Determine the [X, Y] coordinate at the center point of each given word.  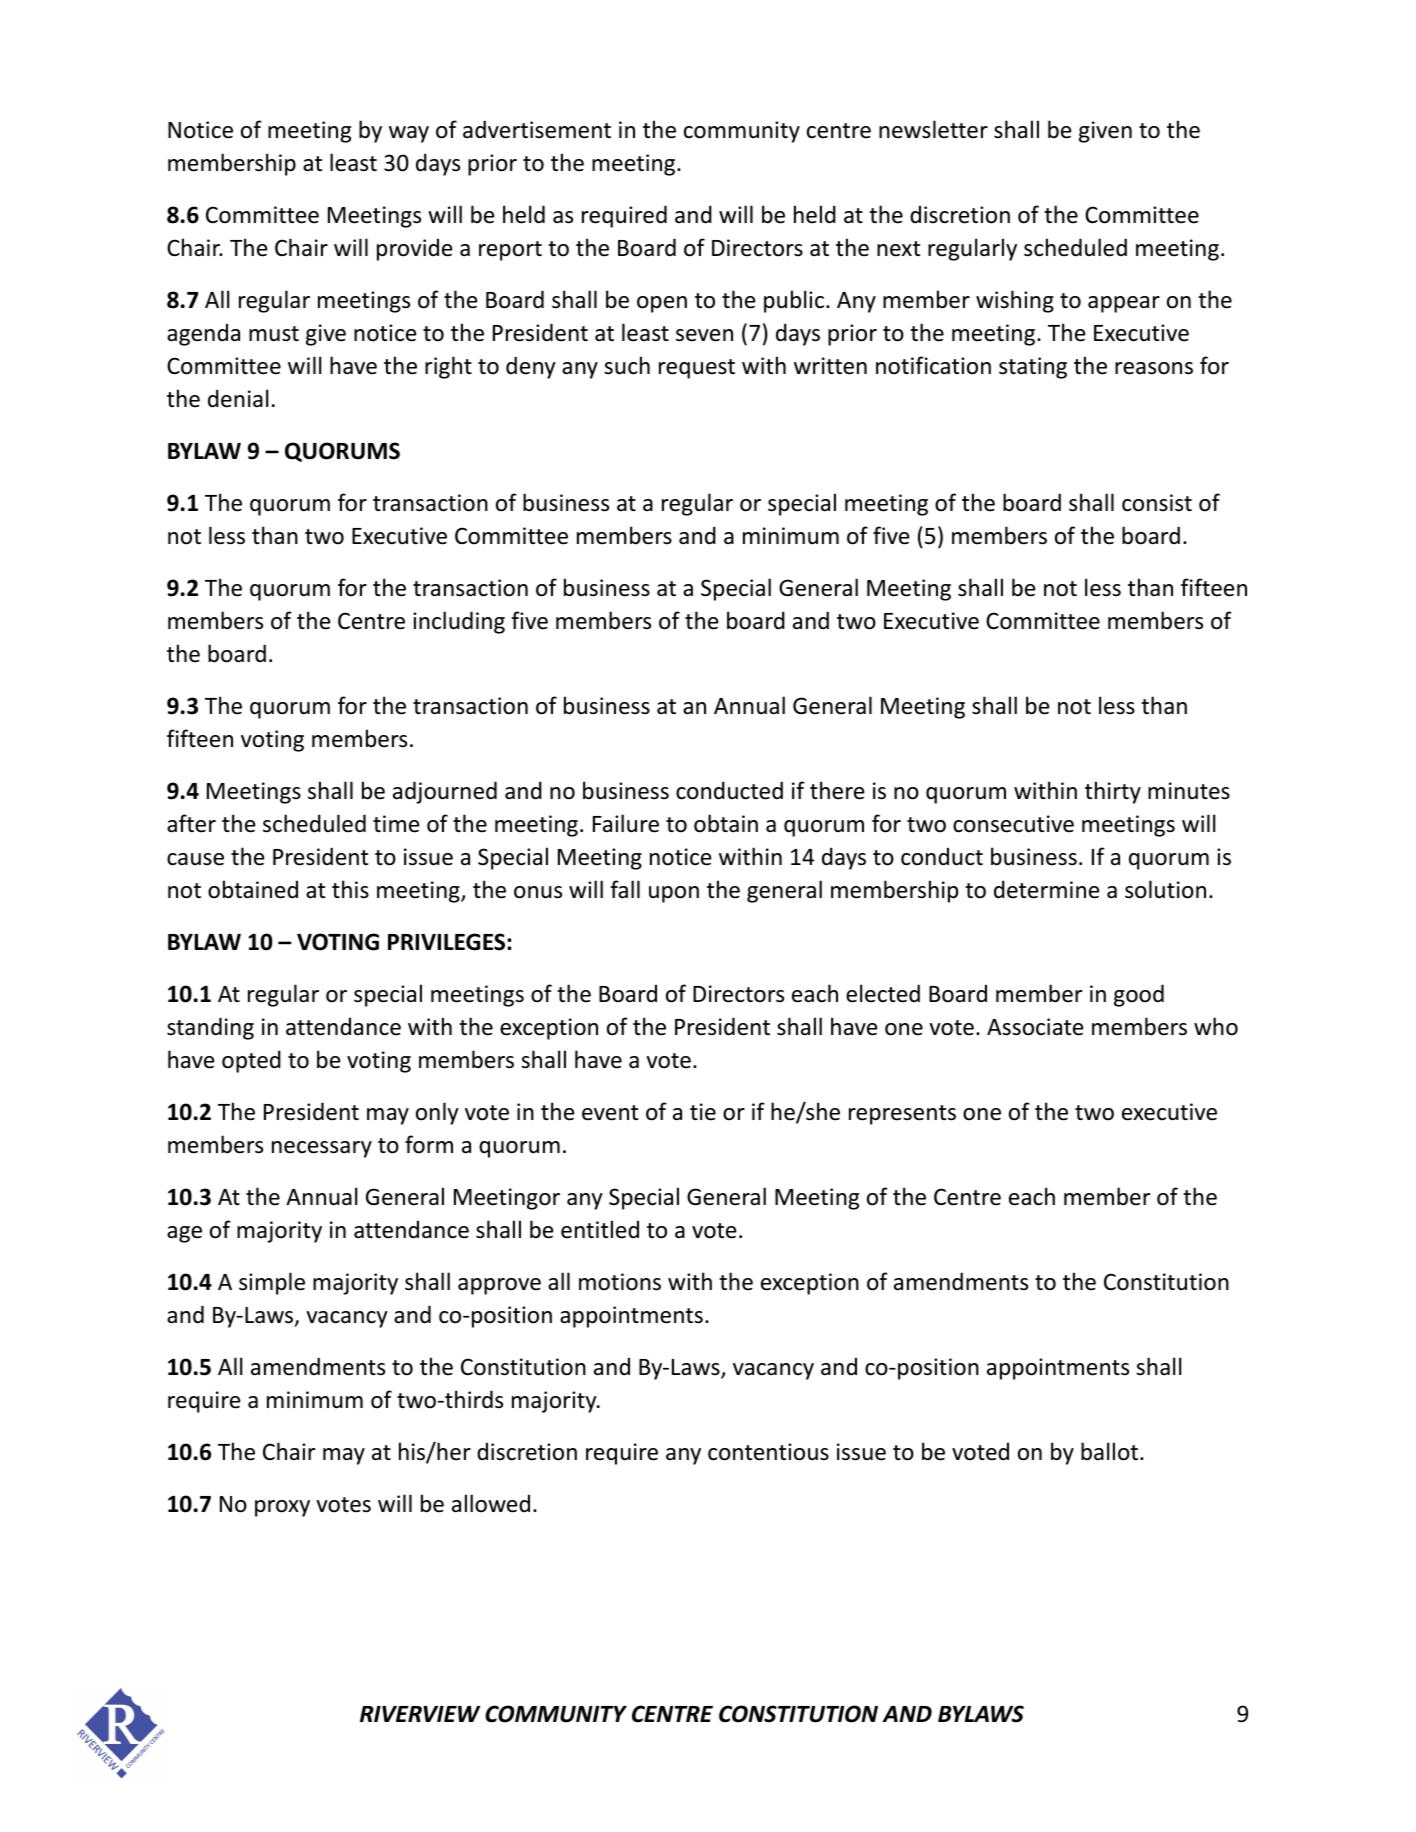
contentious [768, 1452]
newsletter [933, 129]
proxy [282, 1508]
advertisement [537, 129]
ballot [1111, 1451]
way [409, 134]
